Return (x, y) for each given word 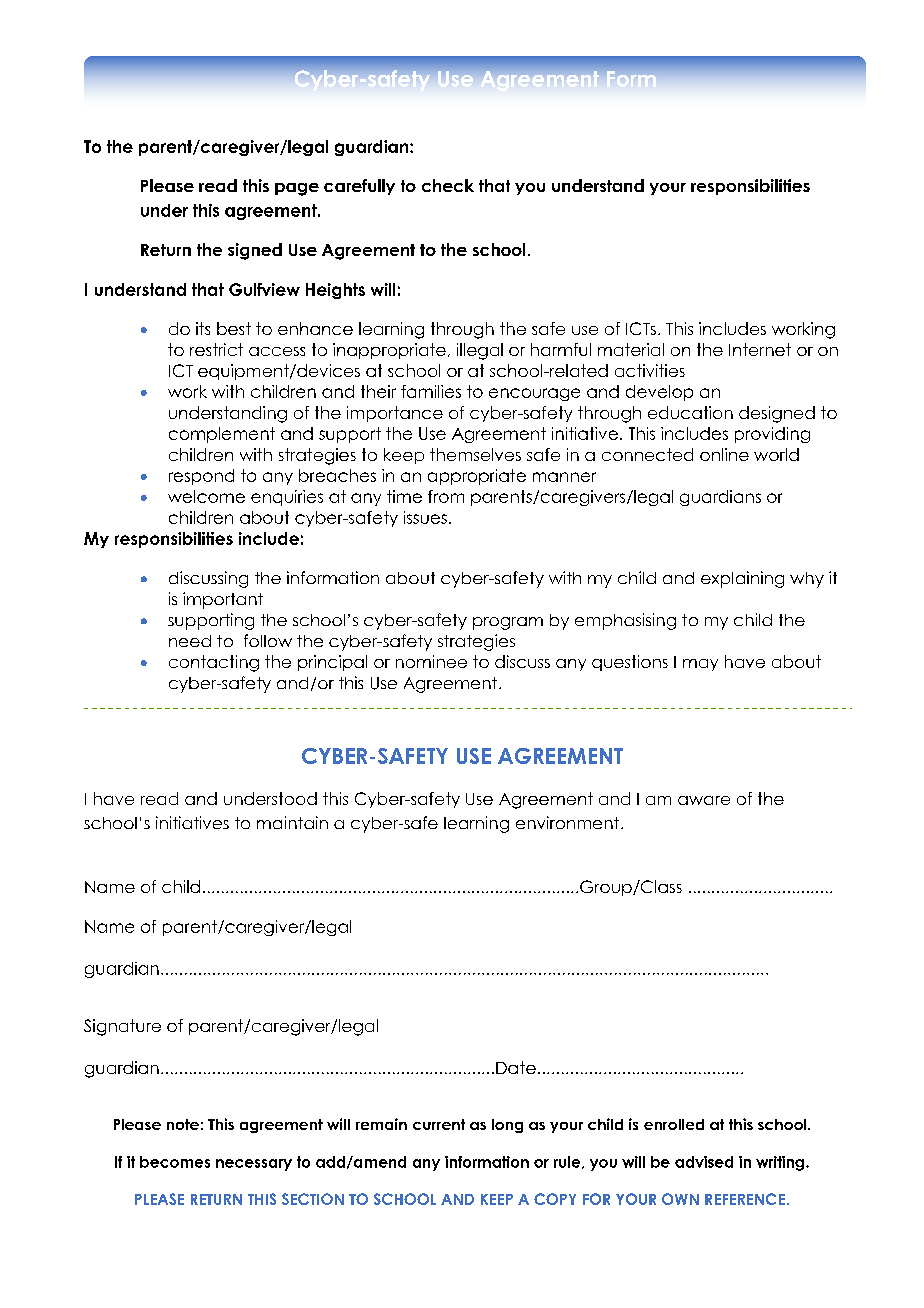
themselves (475, 454)
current (439, 1124)
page (297, 189)
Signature (122, 1027)
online (724, 454)
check (448, 185)
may (700, 665)
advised (704, 1162)
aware (704, 800)
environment (567, 822)
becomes (175, 1162)
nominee (431, 661)
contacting (214, 663)
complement (222, 435)
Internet (760, 349)
